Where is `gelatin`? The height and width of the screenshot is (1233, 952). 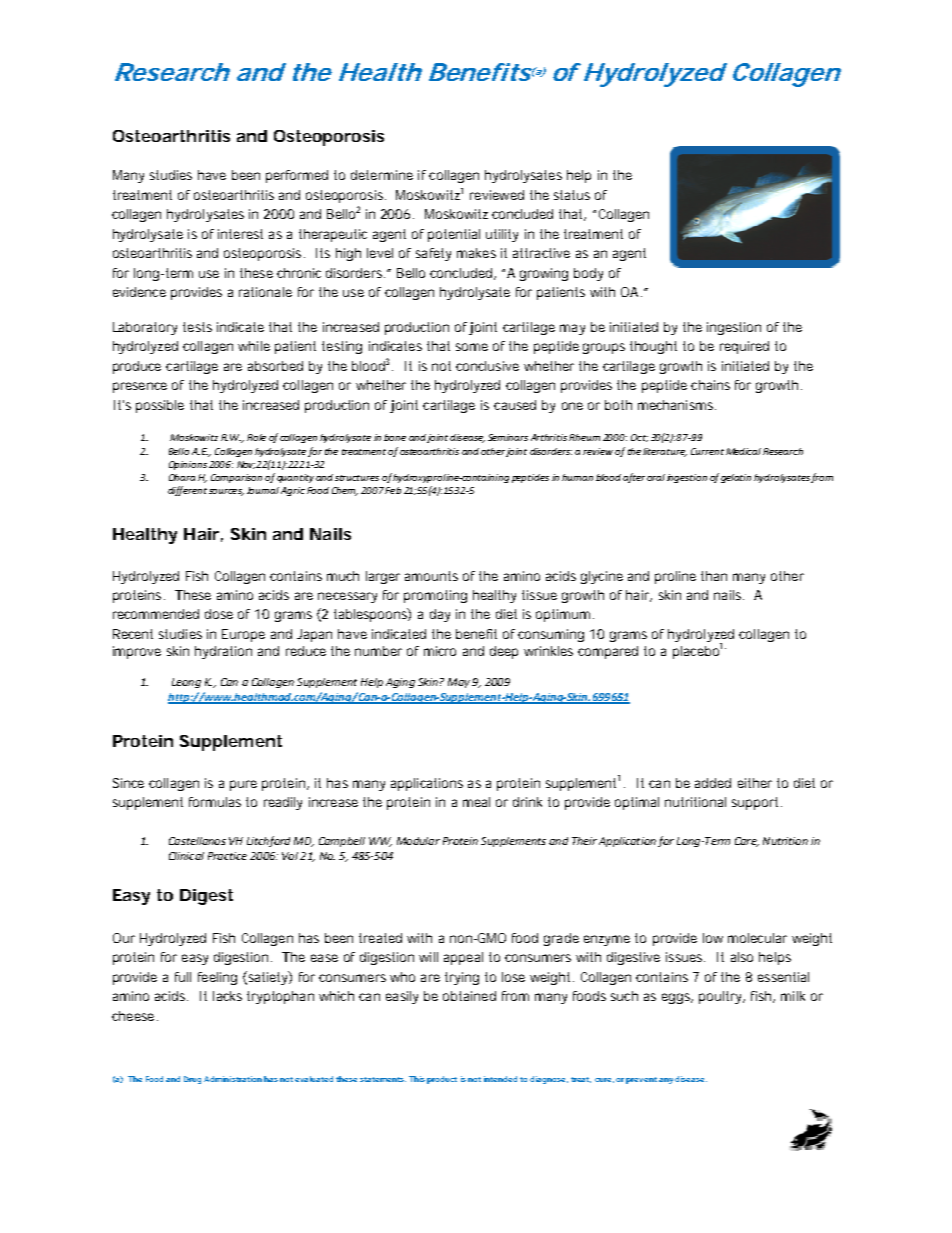
gelatin is located at coordinates (736, 478).
